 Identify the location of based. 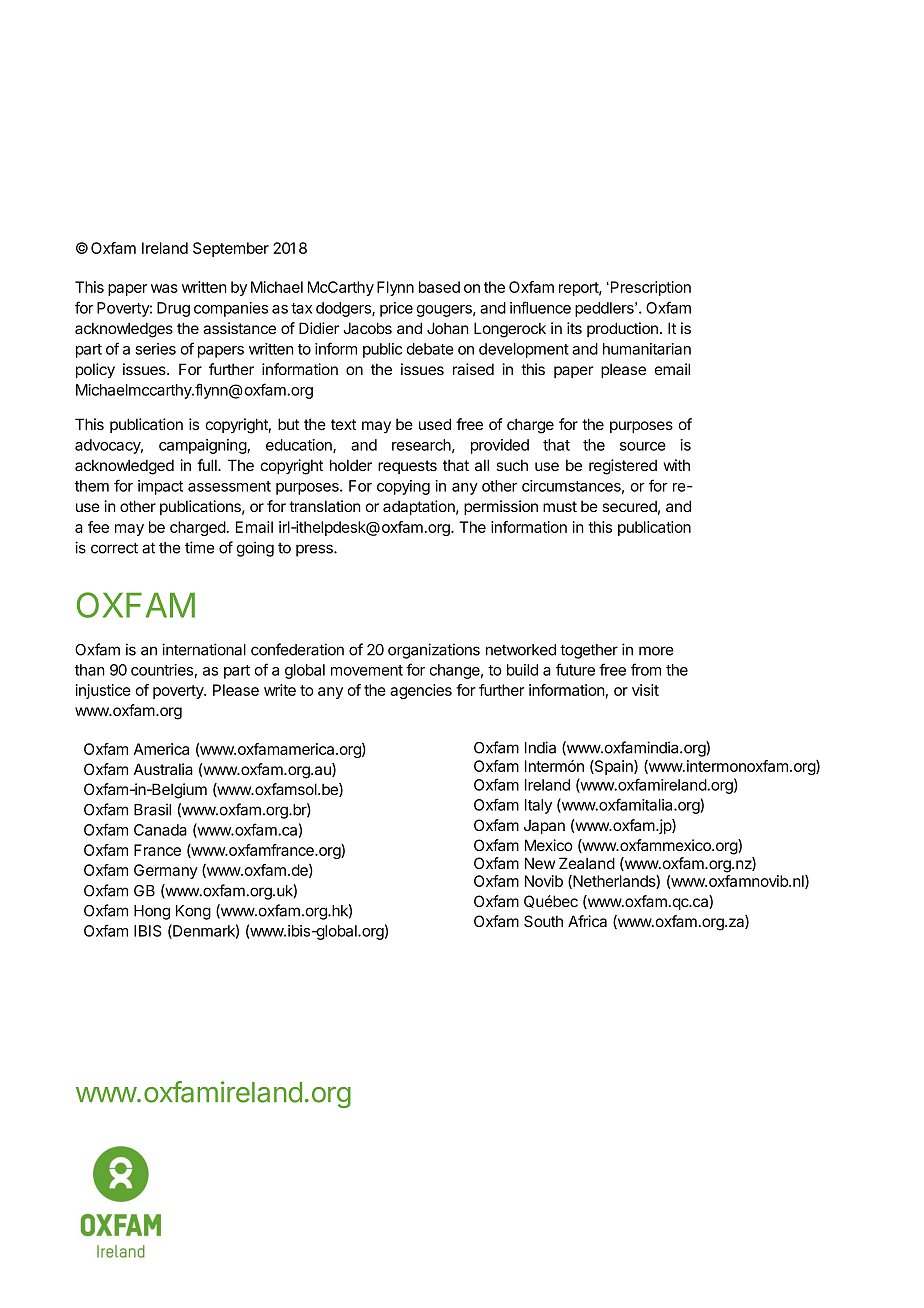
(439, 287).
